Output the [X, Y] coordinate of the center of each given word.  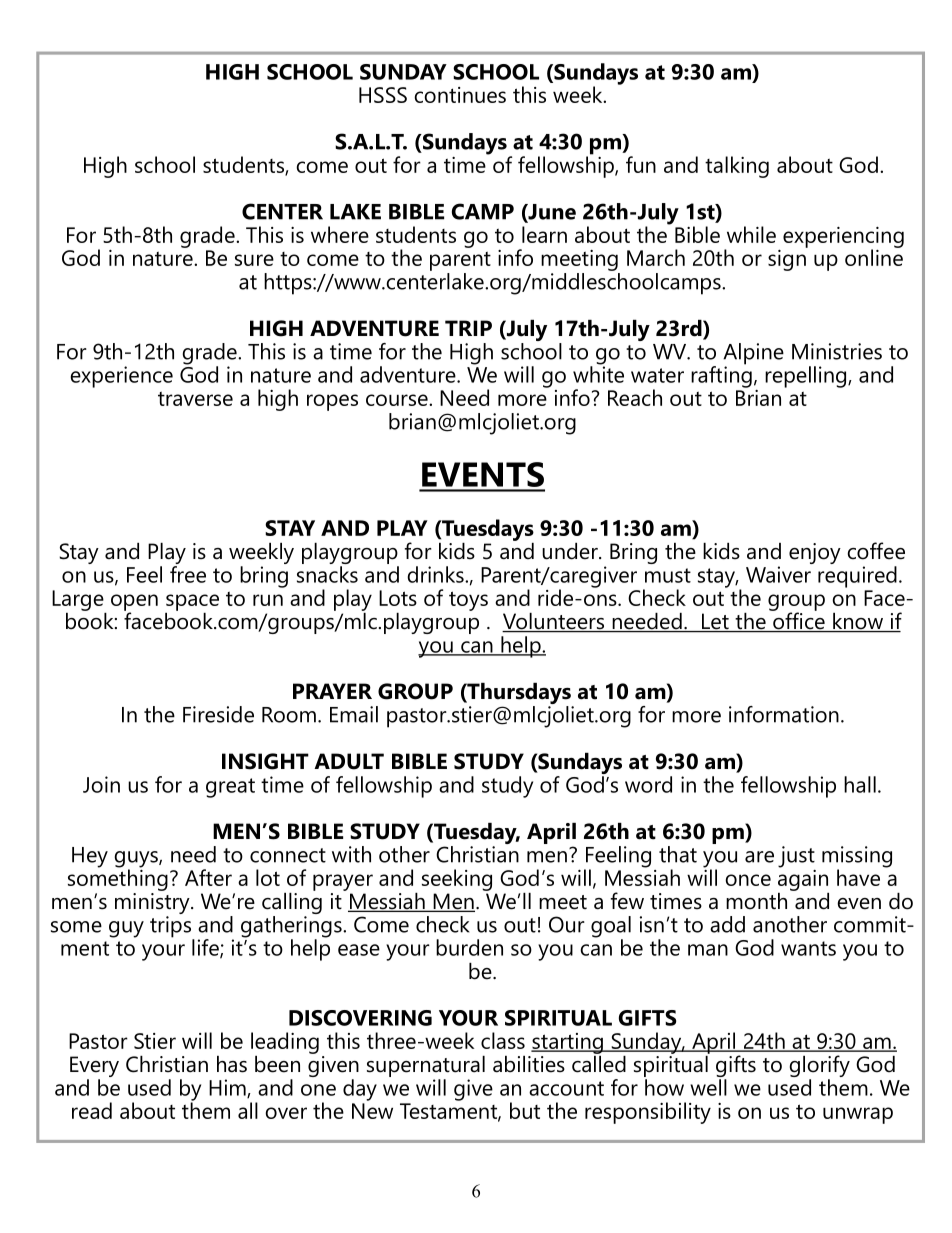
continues [460, 95]
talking [737, 167]
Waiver [778, 574]
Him [228, 1088]
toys [468, 601]
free [188, 573]
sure [254, 260]
